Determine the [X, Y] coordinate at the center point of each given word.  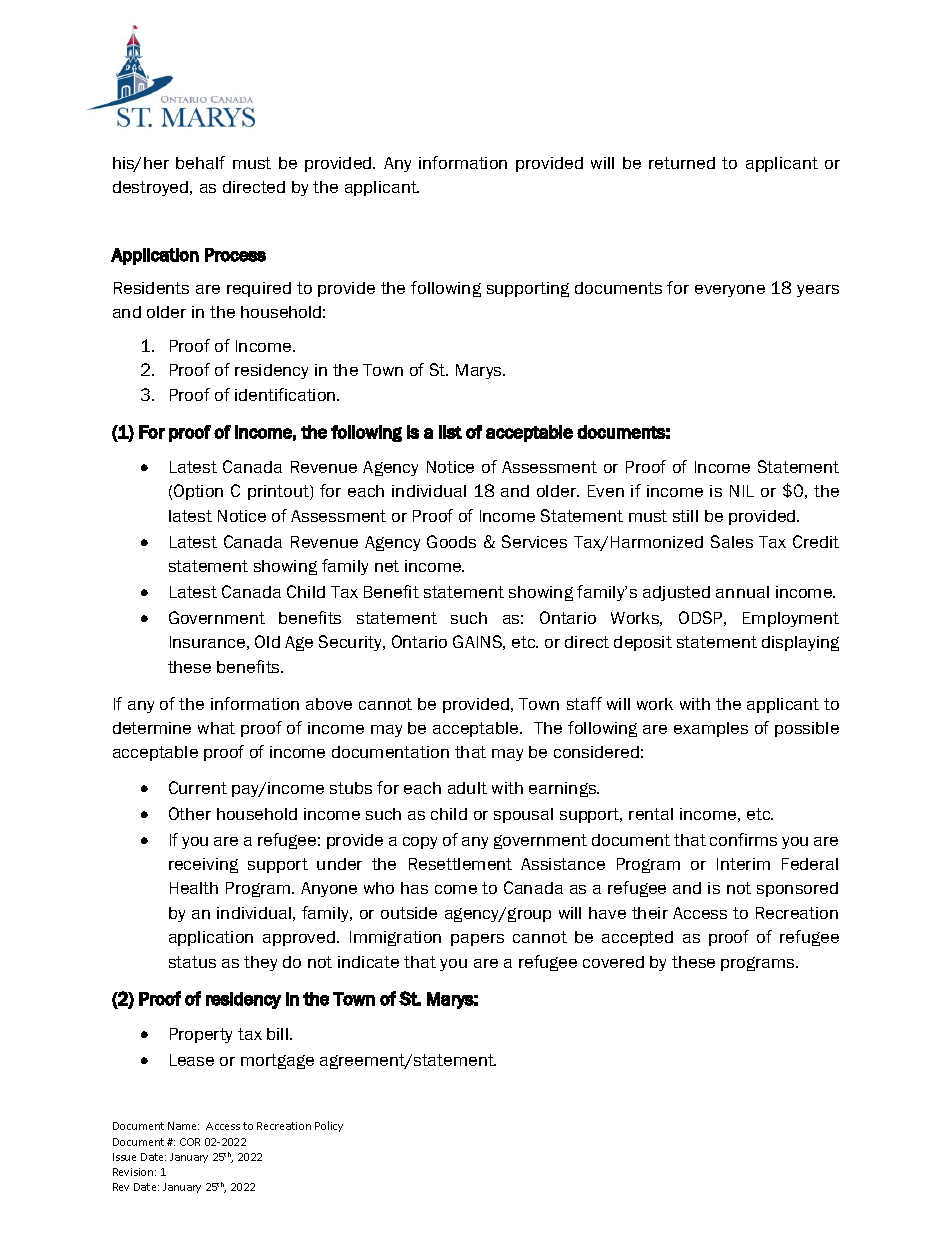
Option [198, 492]
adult [467, 788]
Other [190, 813]
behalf [200, 162]
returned [682, 163]
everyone [730, 291]
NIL [742, 491]
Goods [451, 541]
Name [183, 1126]
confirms [743, 839]
